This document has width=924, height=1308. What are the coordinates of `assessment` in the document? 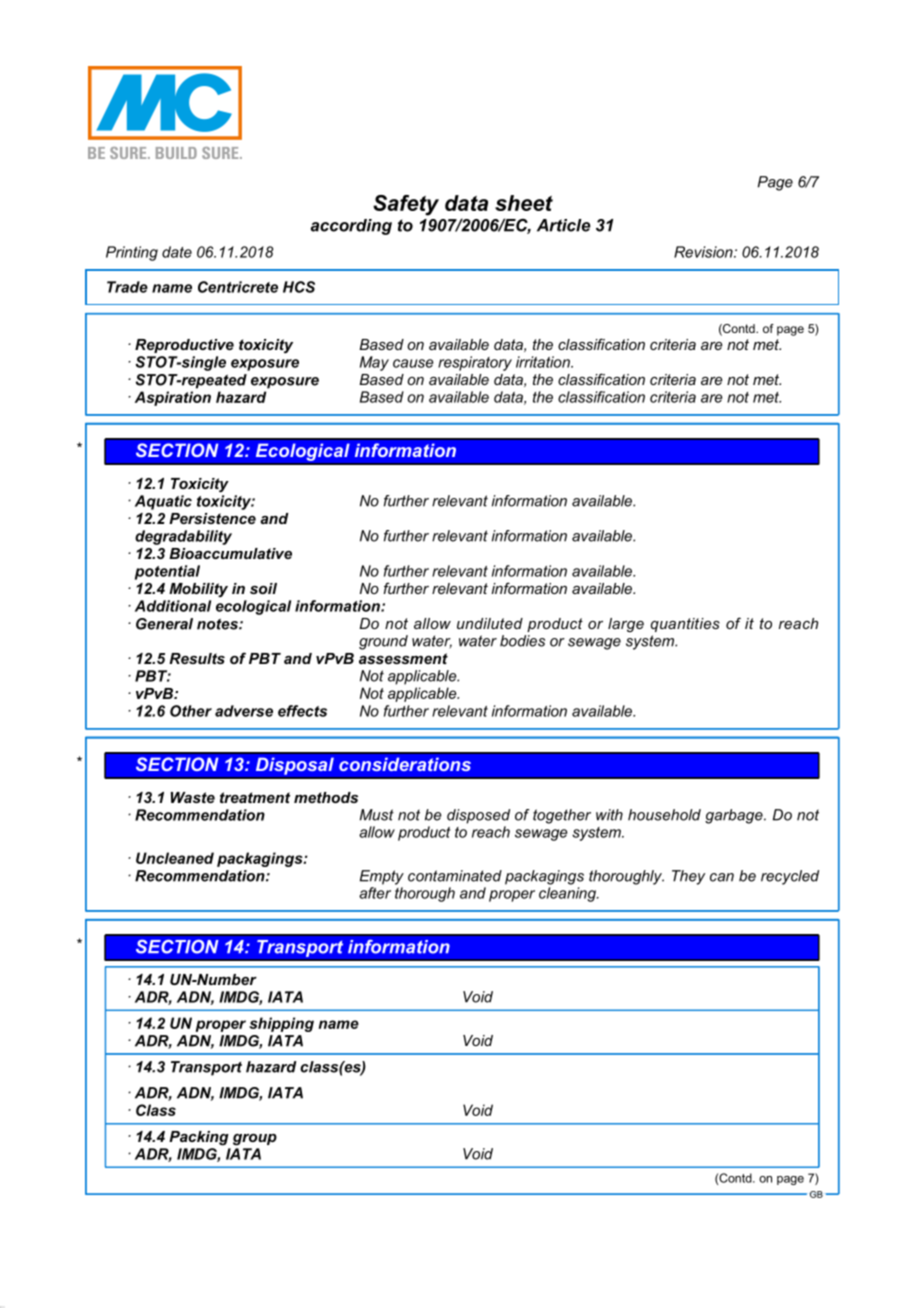 It's located at (403, 658).
